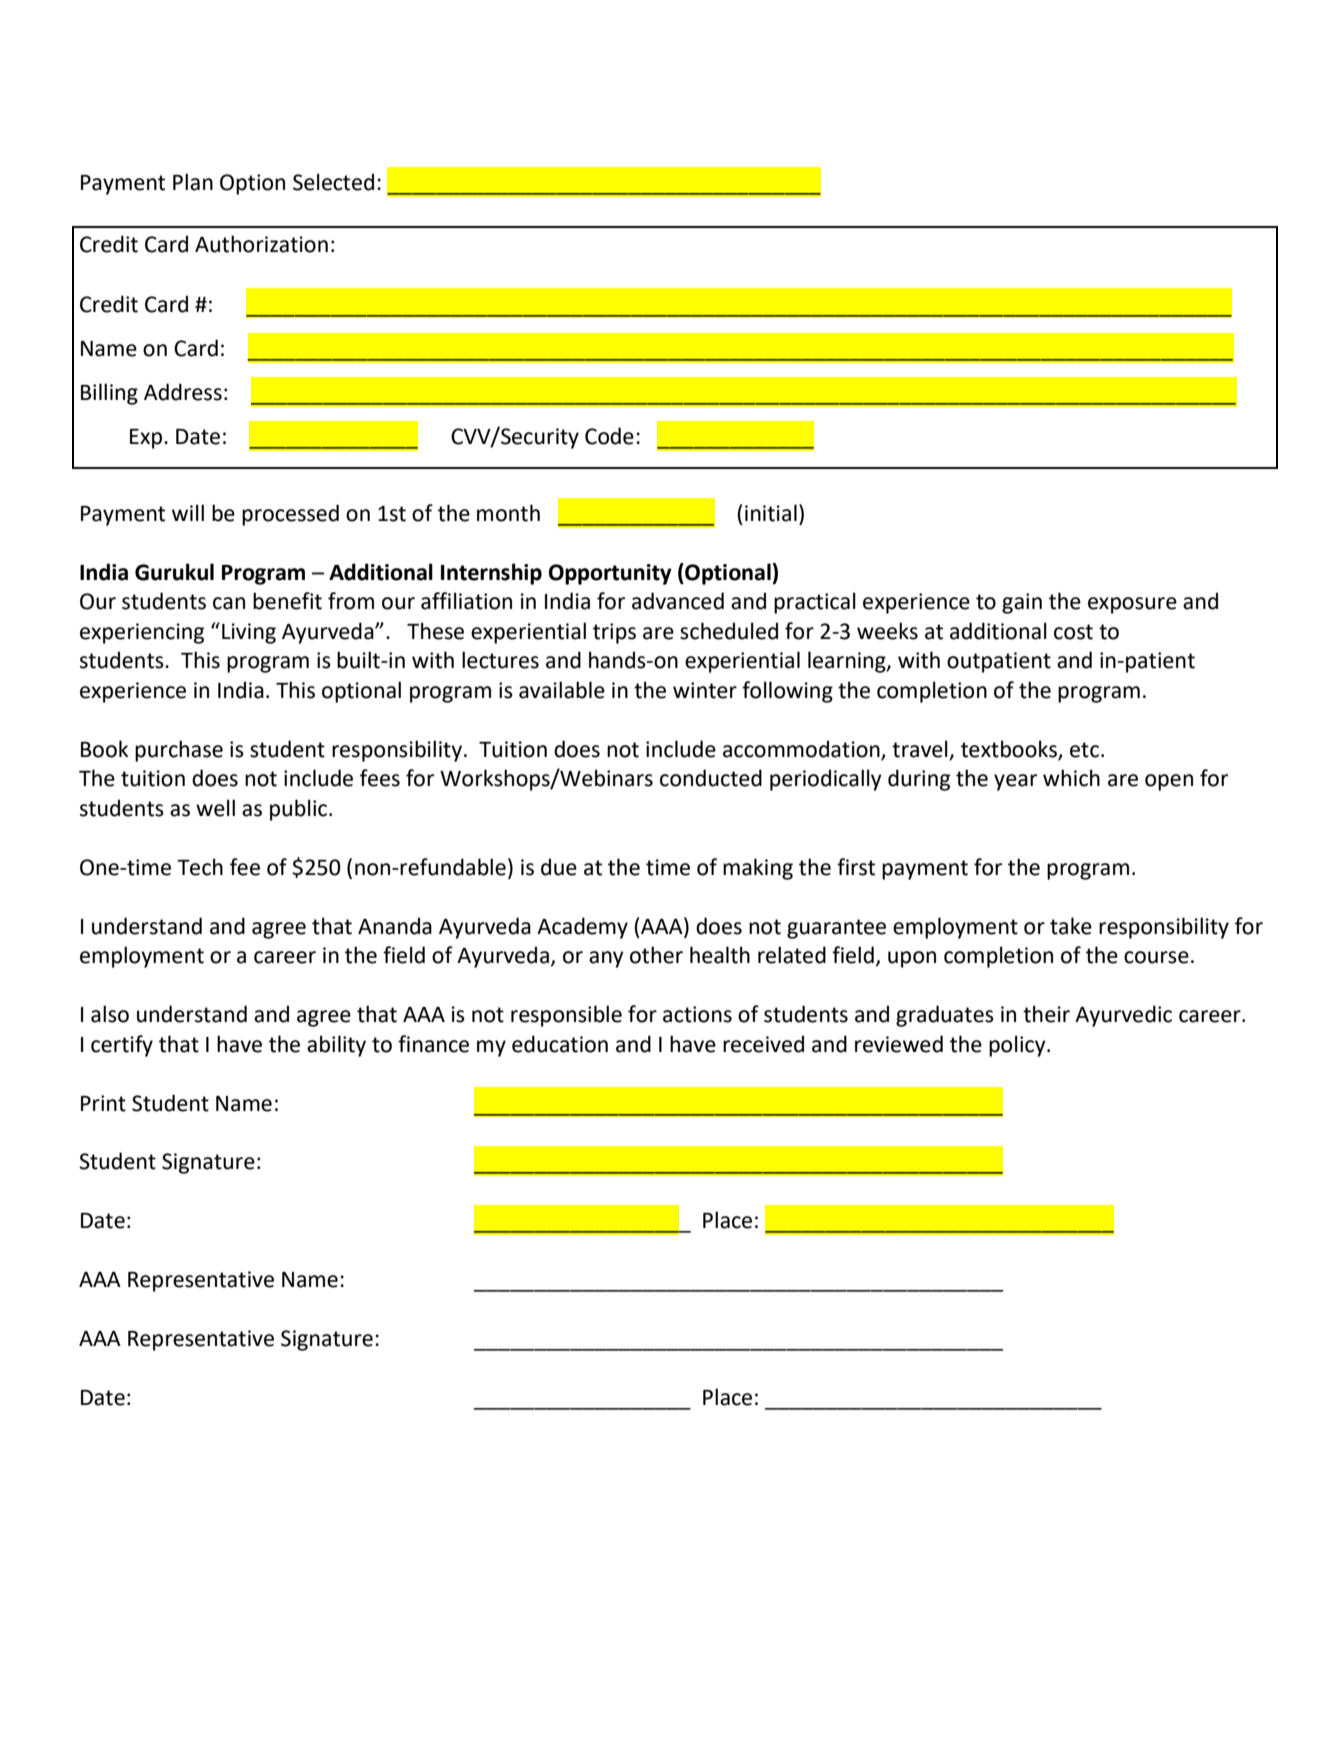 The height and width of the screenshot is (1738, 1343). Describe the element at coordinates (249, 633) in the screenshot. I see `Living` at that location.
